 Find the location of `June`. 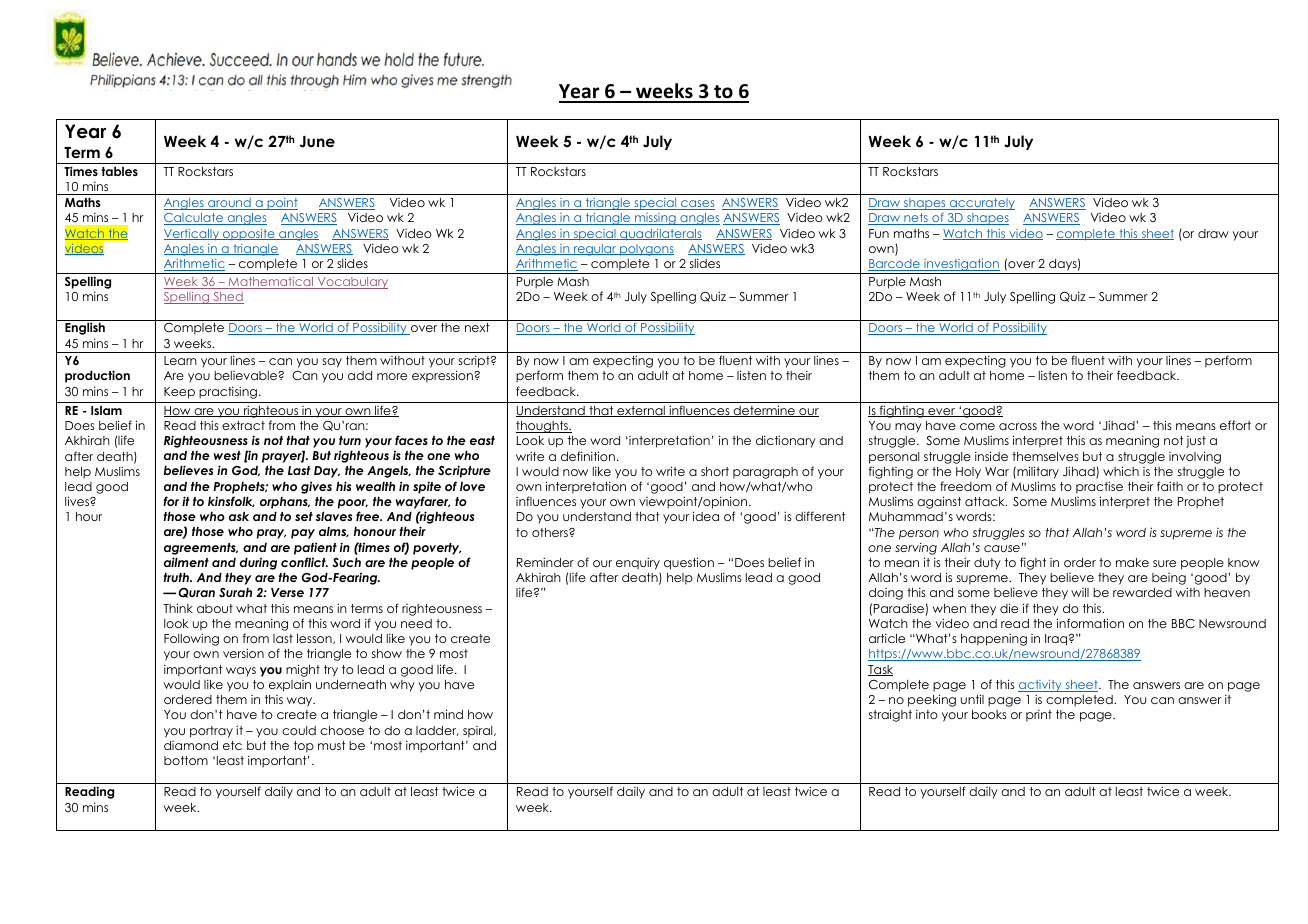

June is located at coordinates (317, 142).
